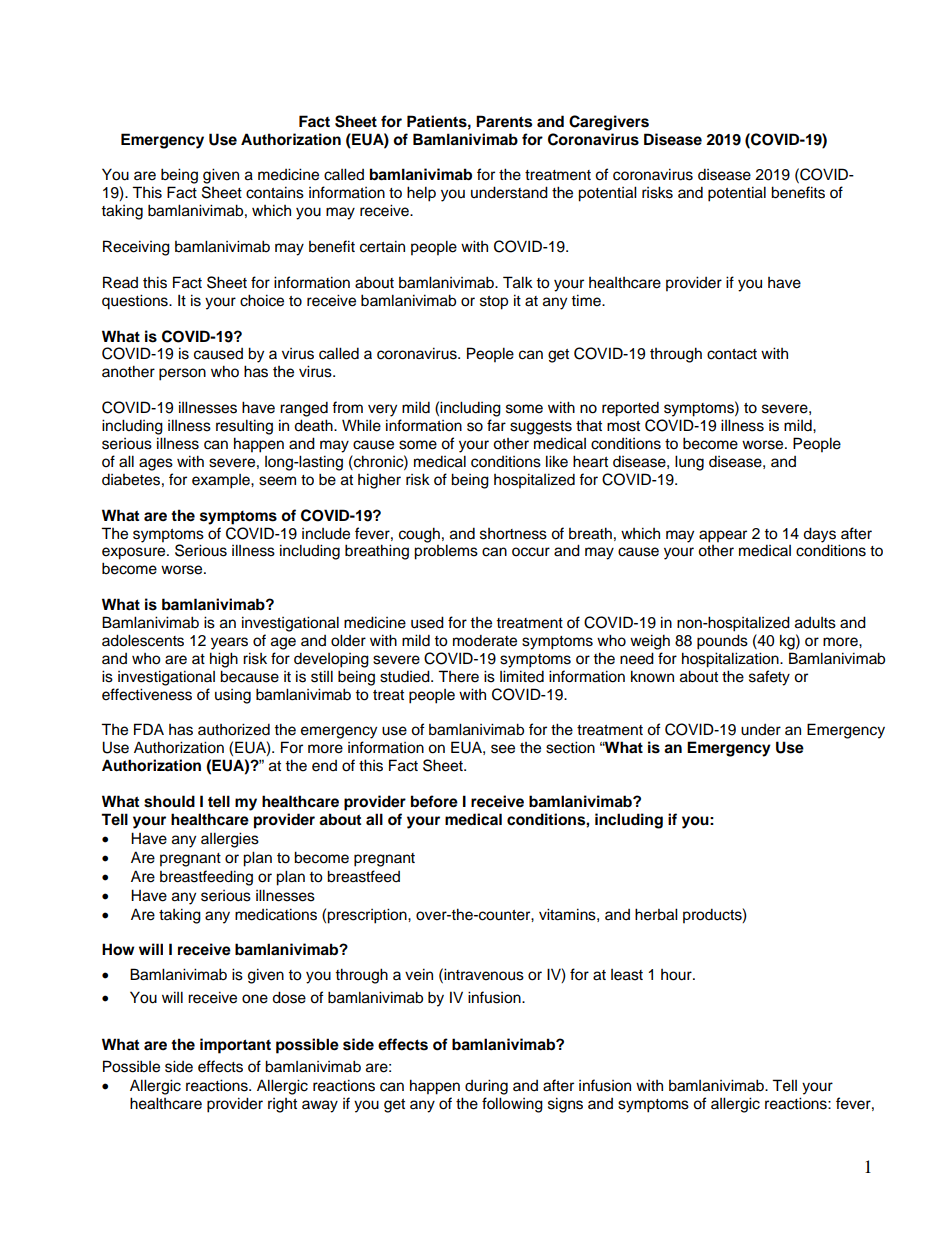 The width and height of the screenshot is (952, 1233). Describe the element at coordinates (230, 840) in the screenshot. I see `allergies` at that location.
